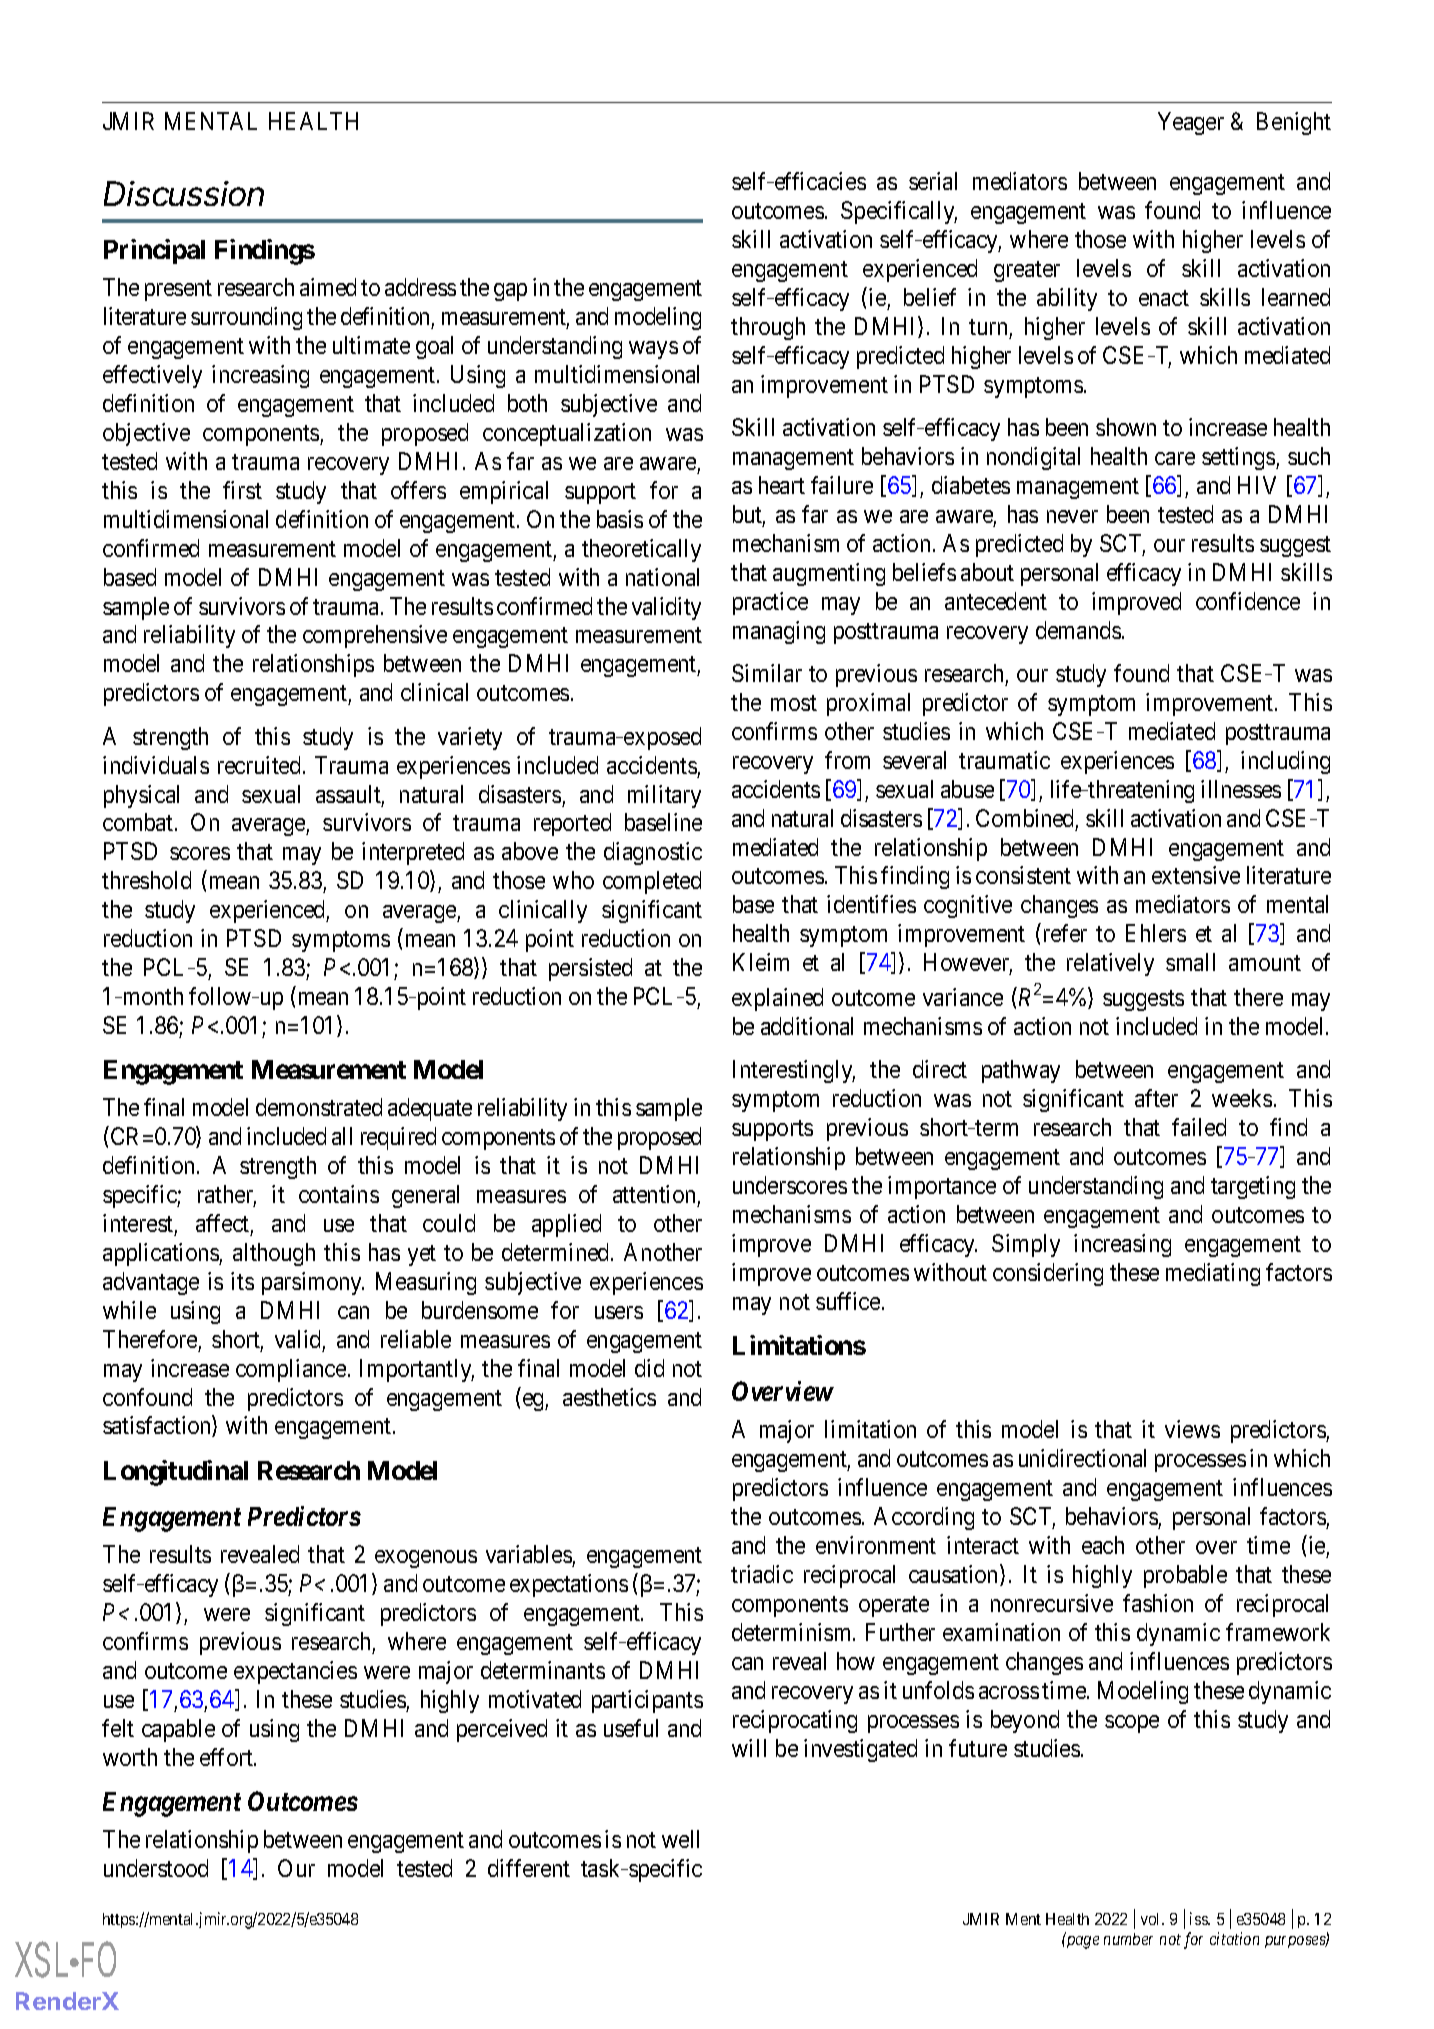  I want to click on aesthetics, so click(609, 1397).
